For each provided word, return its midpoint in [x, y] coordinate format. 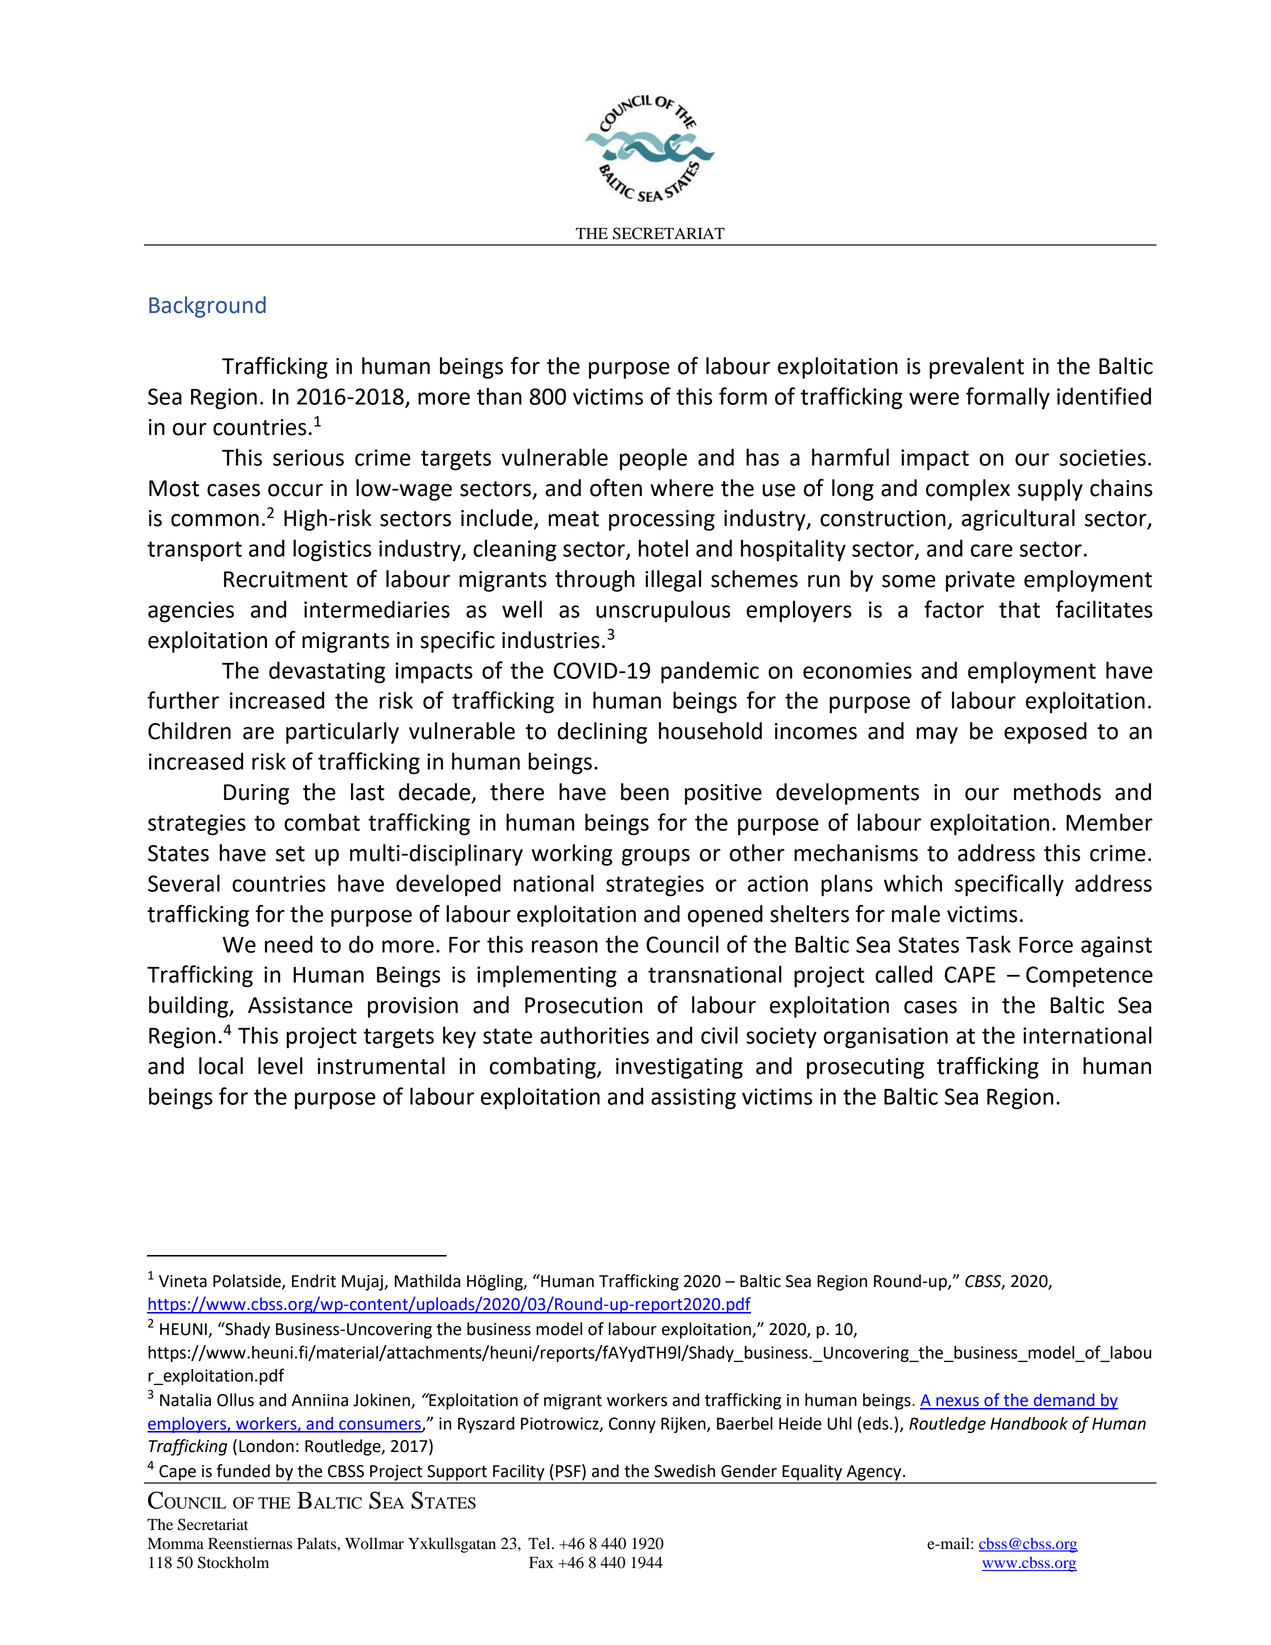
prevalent [976, 368]
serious [308, 457]
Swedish [684, 1471]
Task [988, 944]
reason [565, 946]
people [653, 459]
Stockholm [233, 1562]
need [289, 944]
